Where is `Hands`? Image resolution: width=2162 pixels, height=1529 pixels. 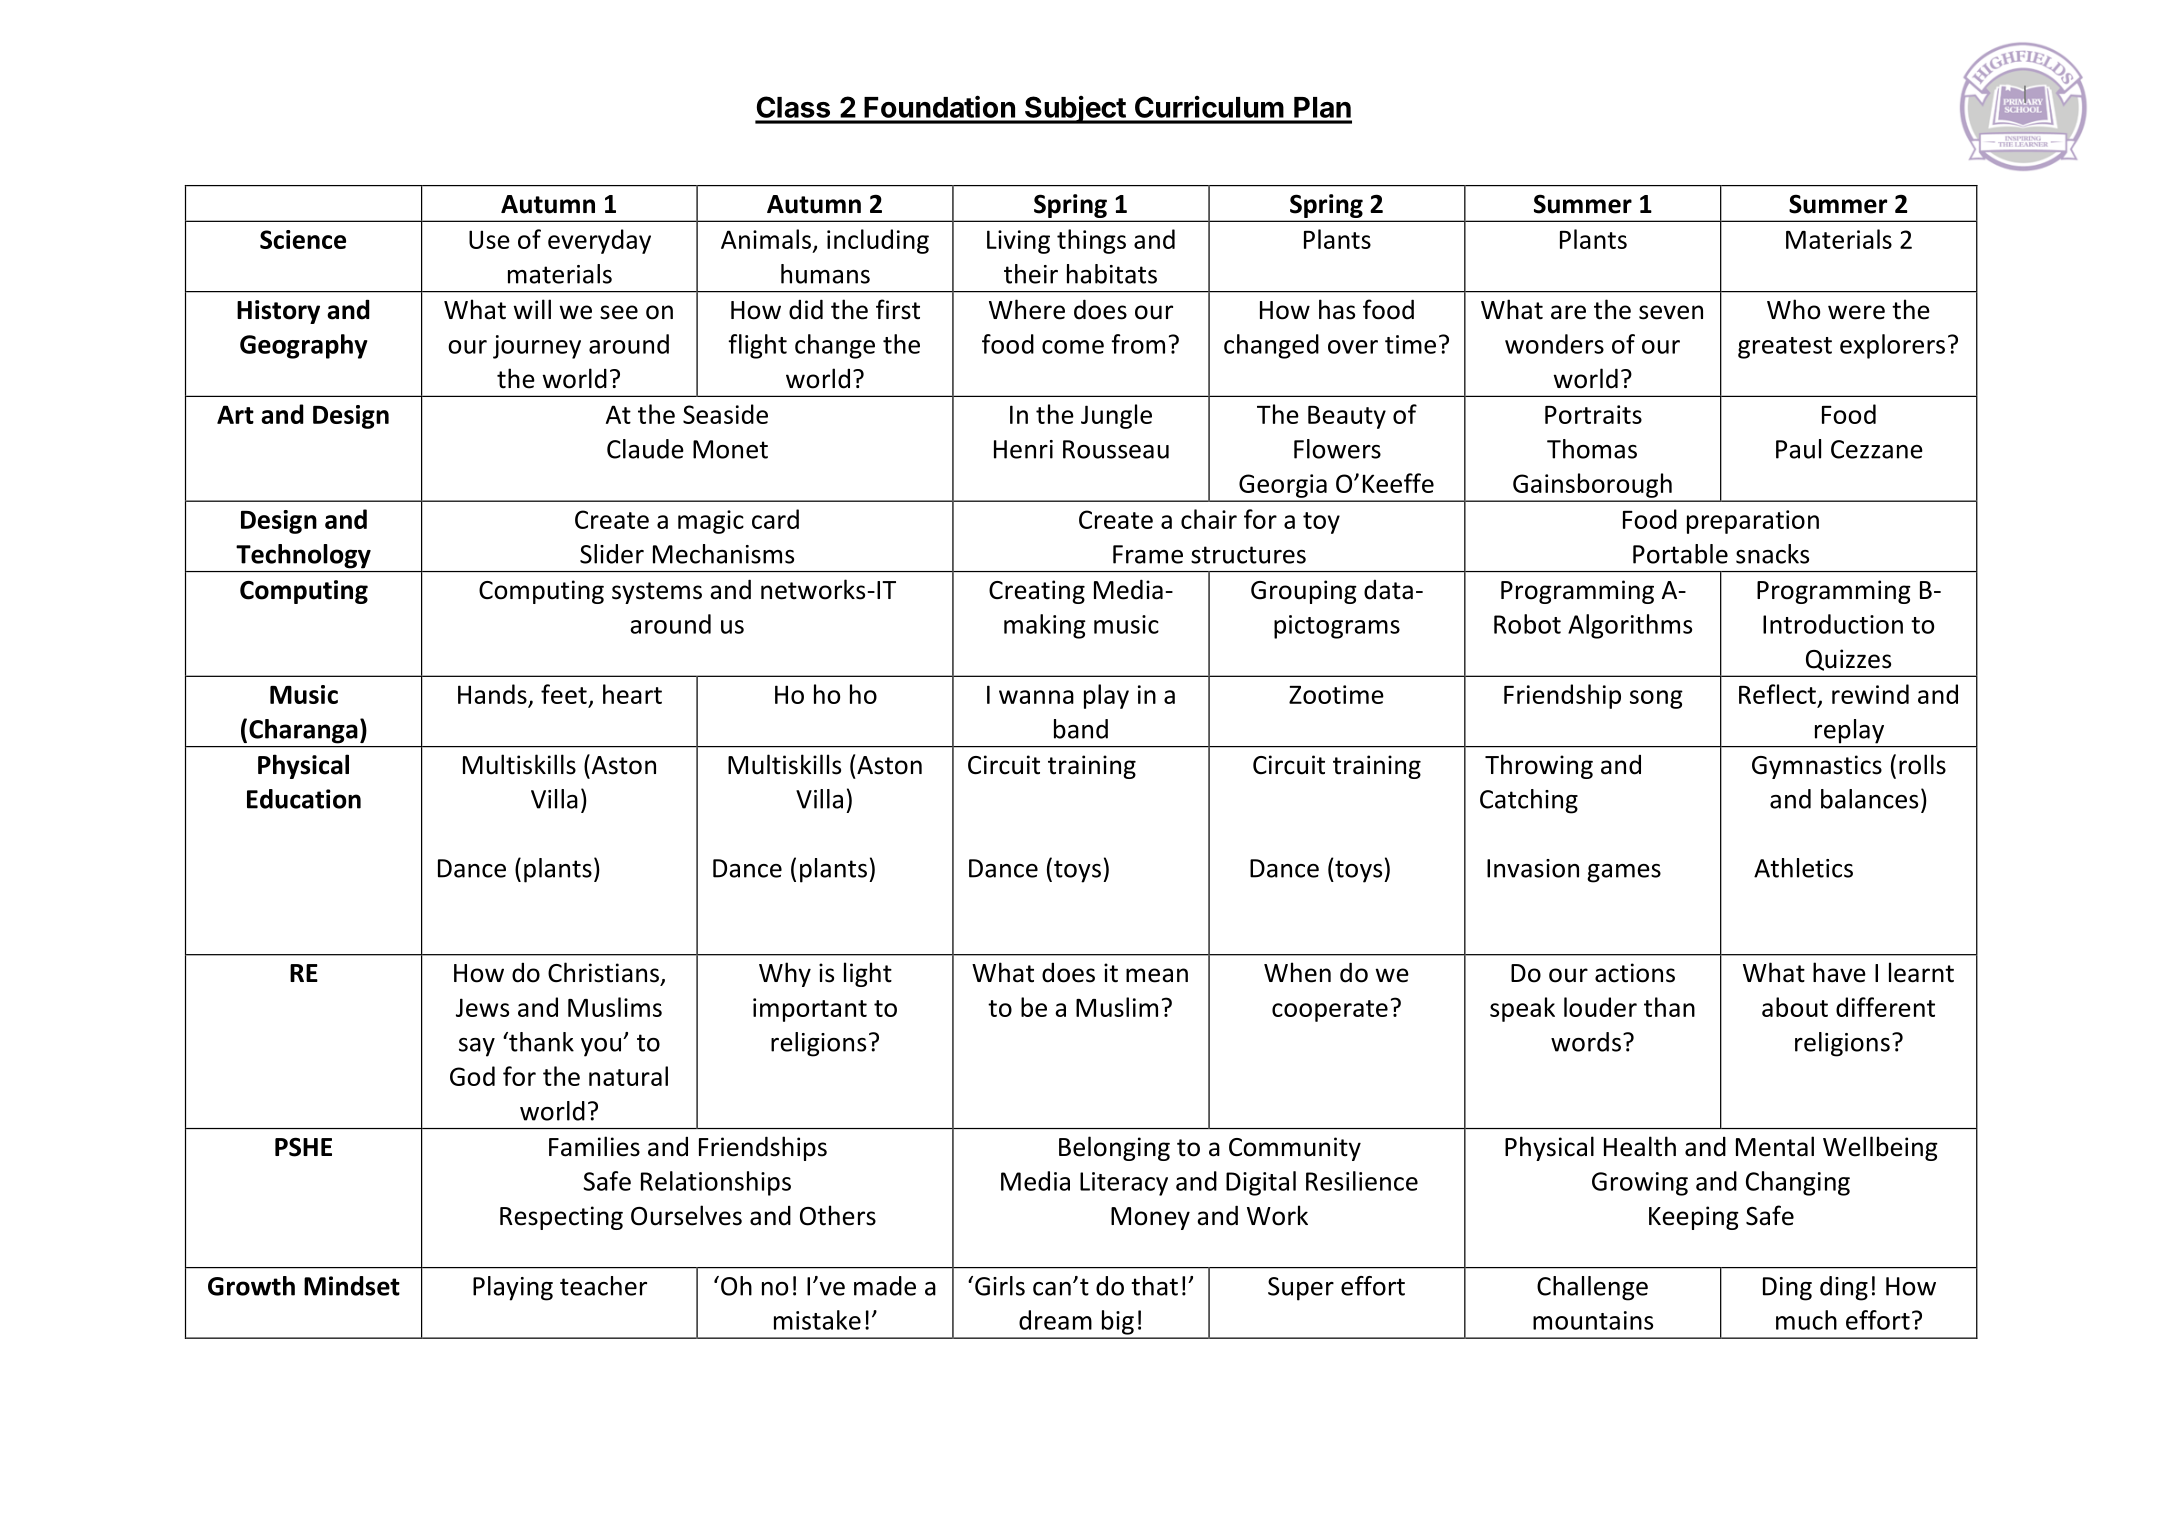 Hands is located at coordinates (492, 694).
